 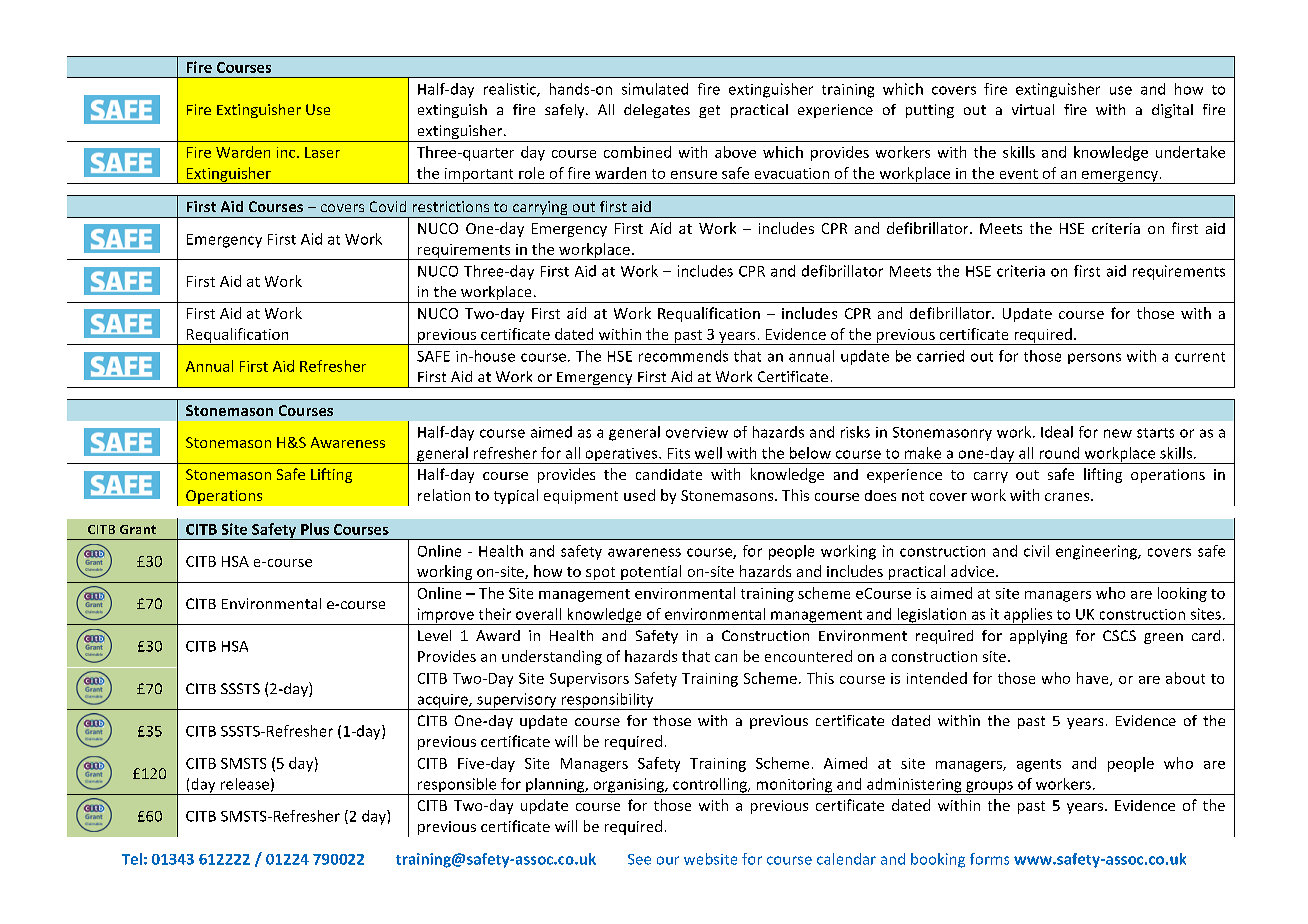 I want to click on delegates, so click(x=657, y=111).
